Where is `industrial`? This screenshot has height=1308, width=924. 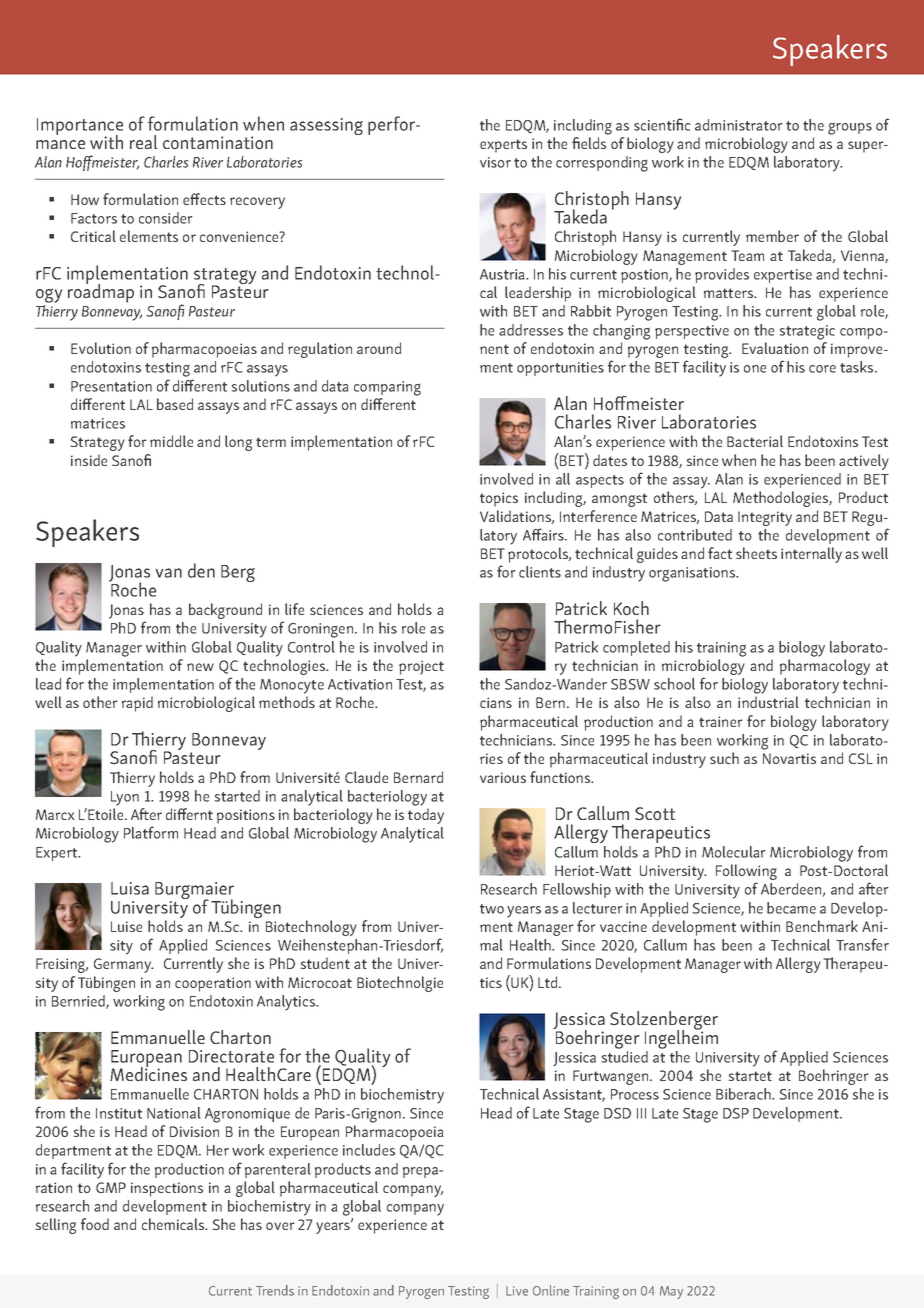
industrial is located at coordinates (768, 702).
